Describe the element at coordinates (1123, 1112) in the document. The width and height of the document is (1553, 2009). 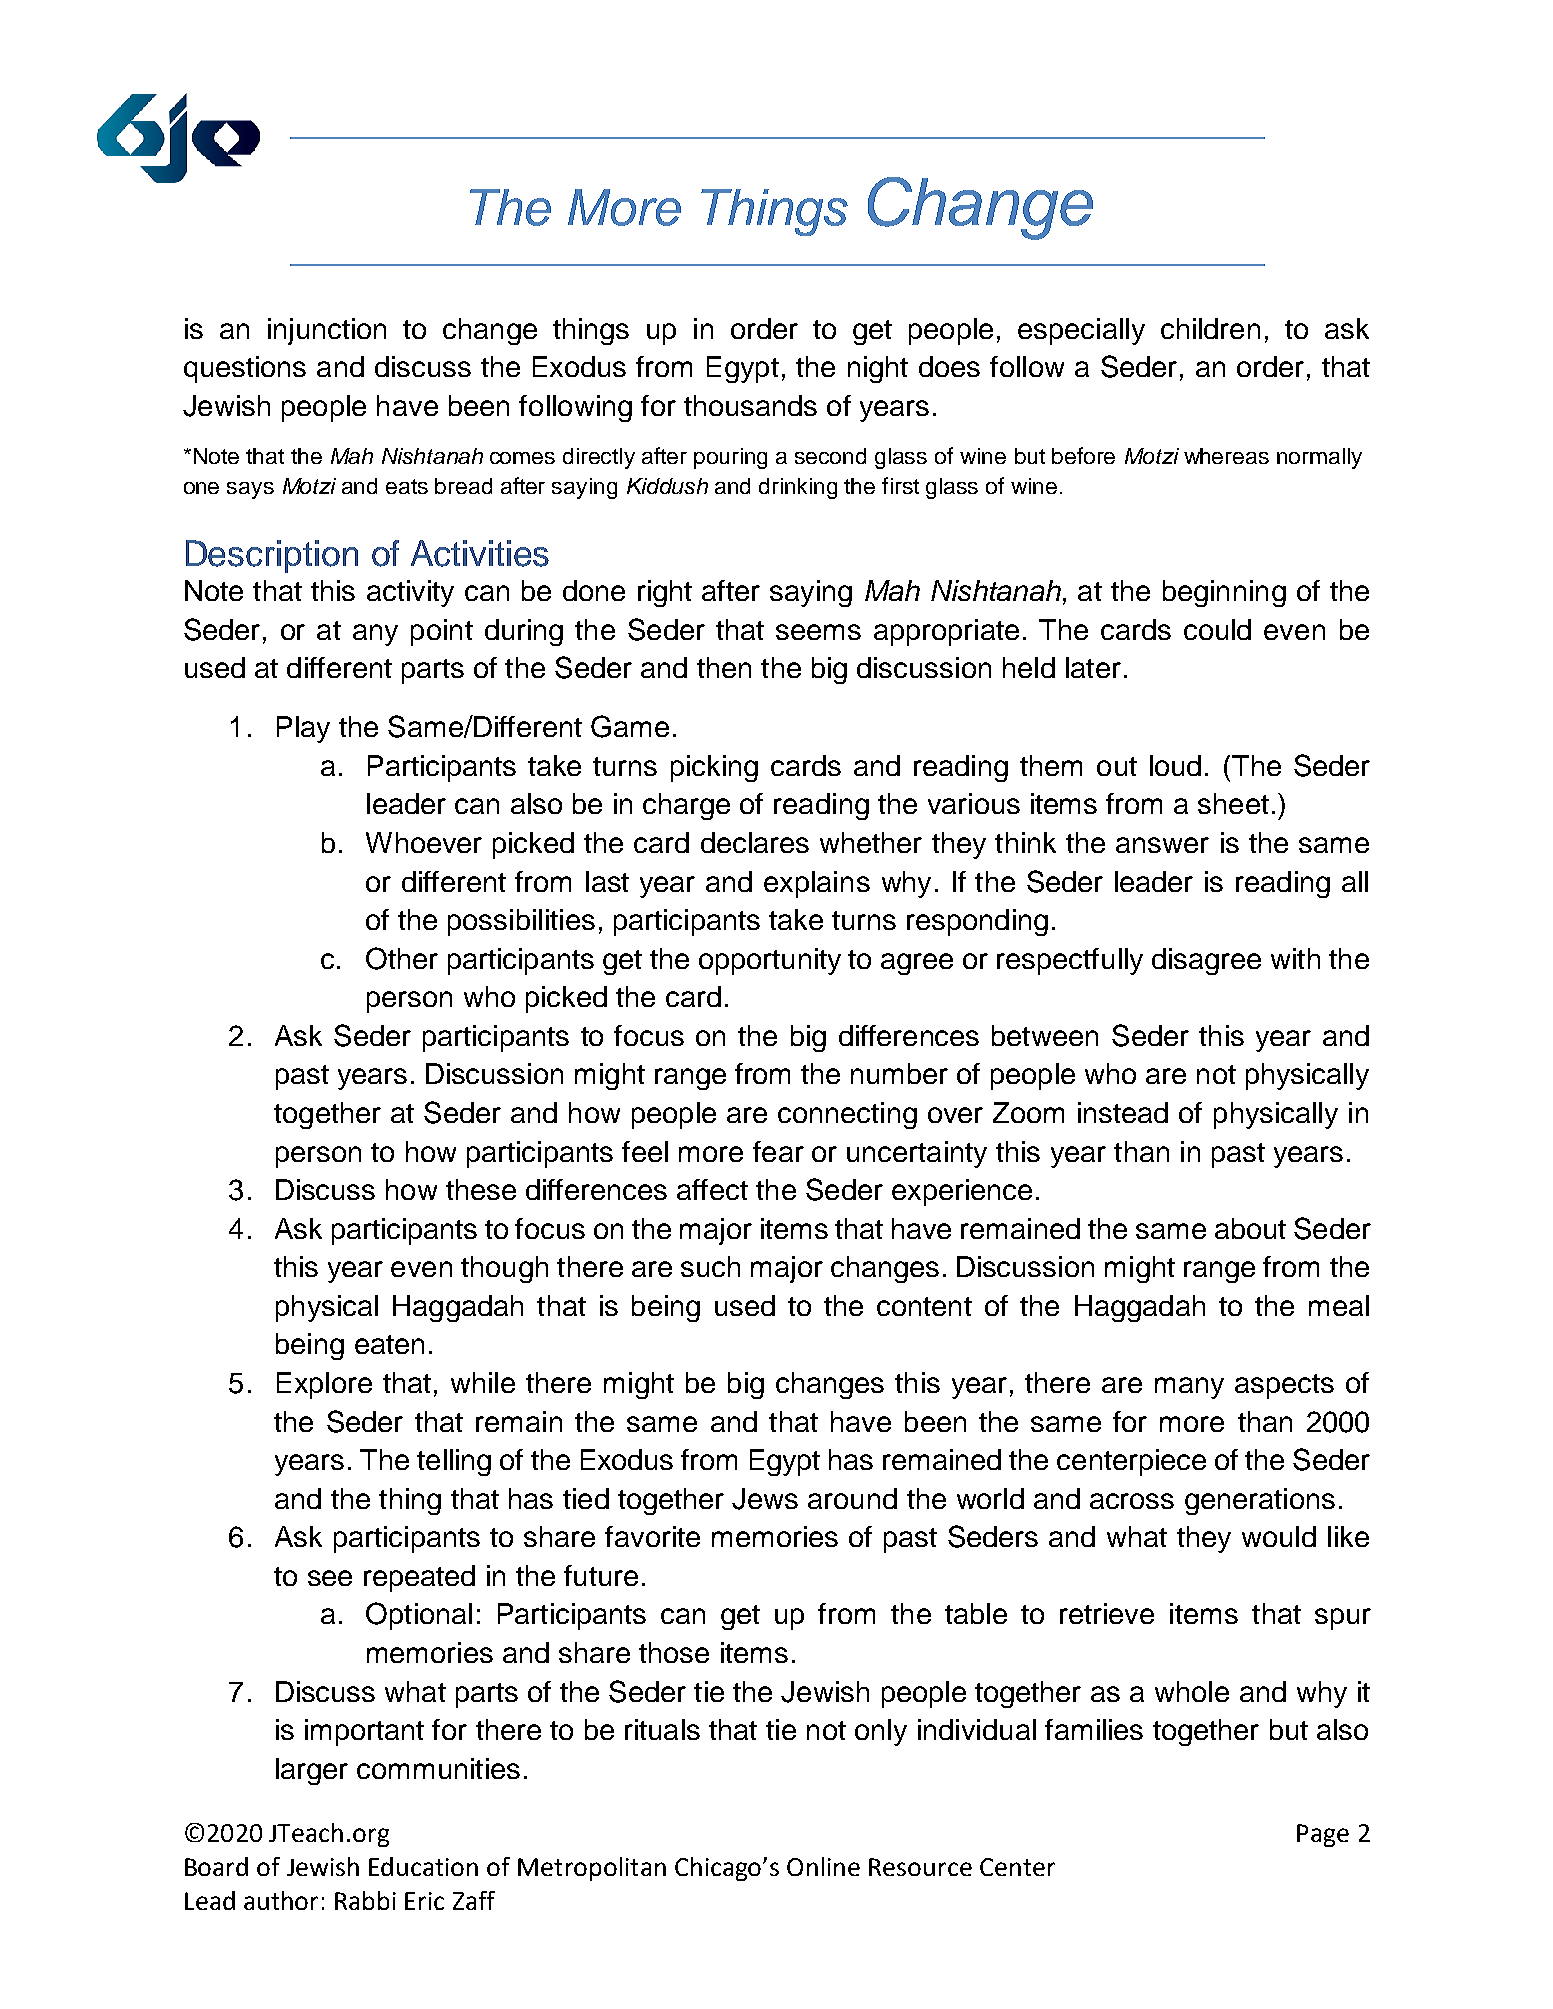
I see `instead` at that location.
